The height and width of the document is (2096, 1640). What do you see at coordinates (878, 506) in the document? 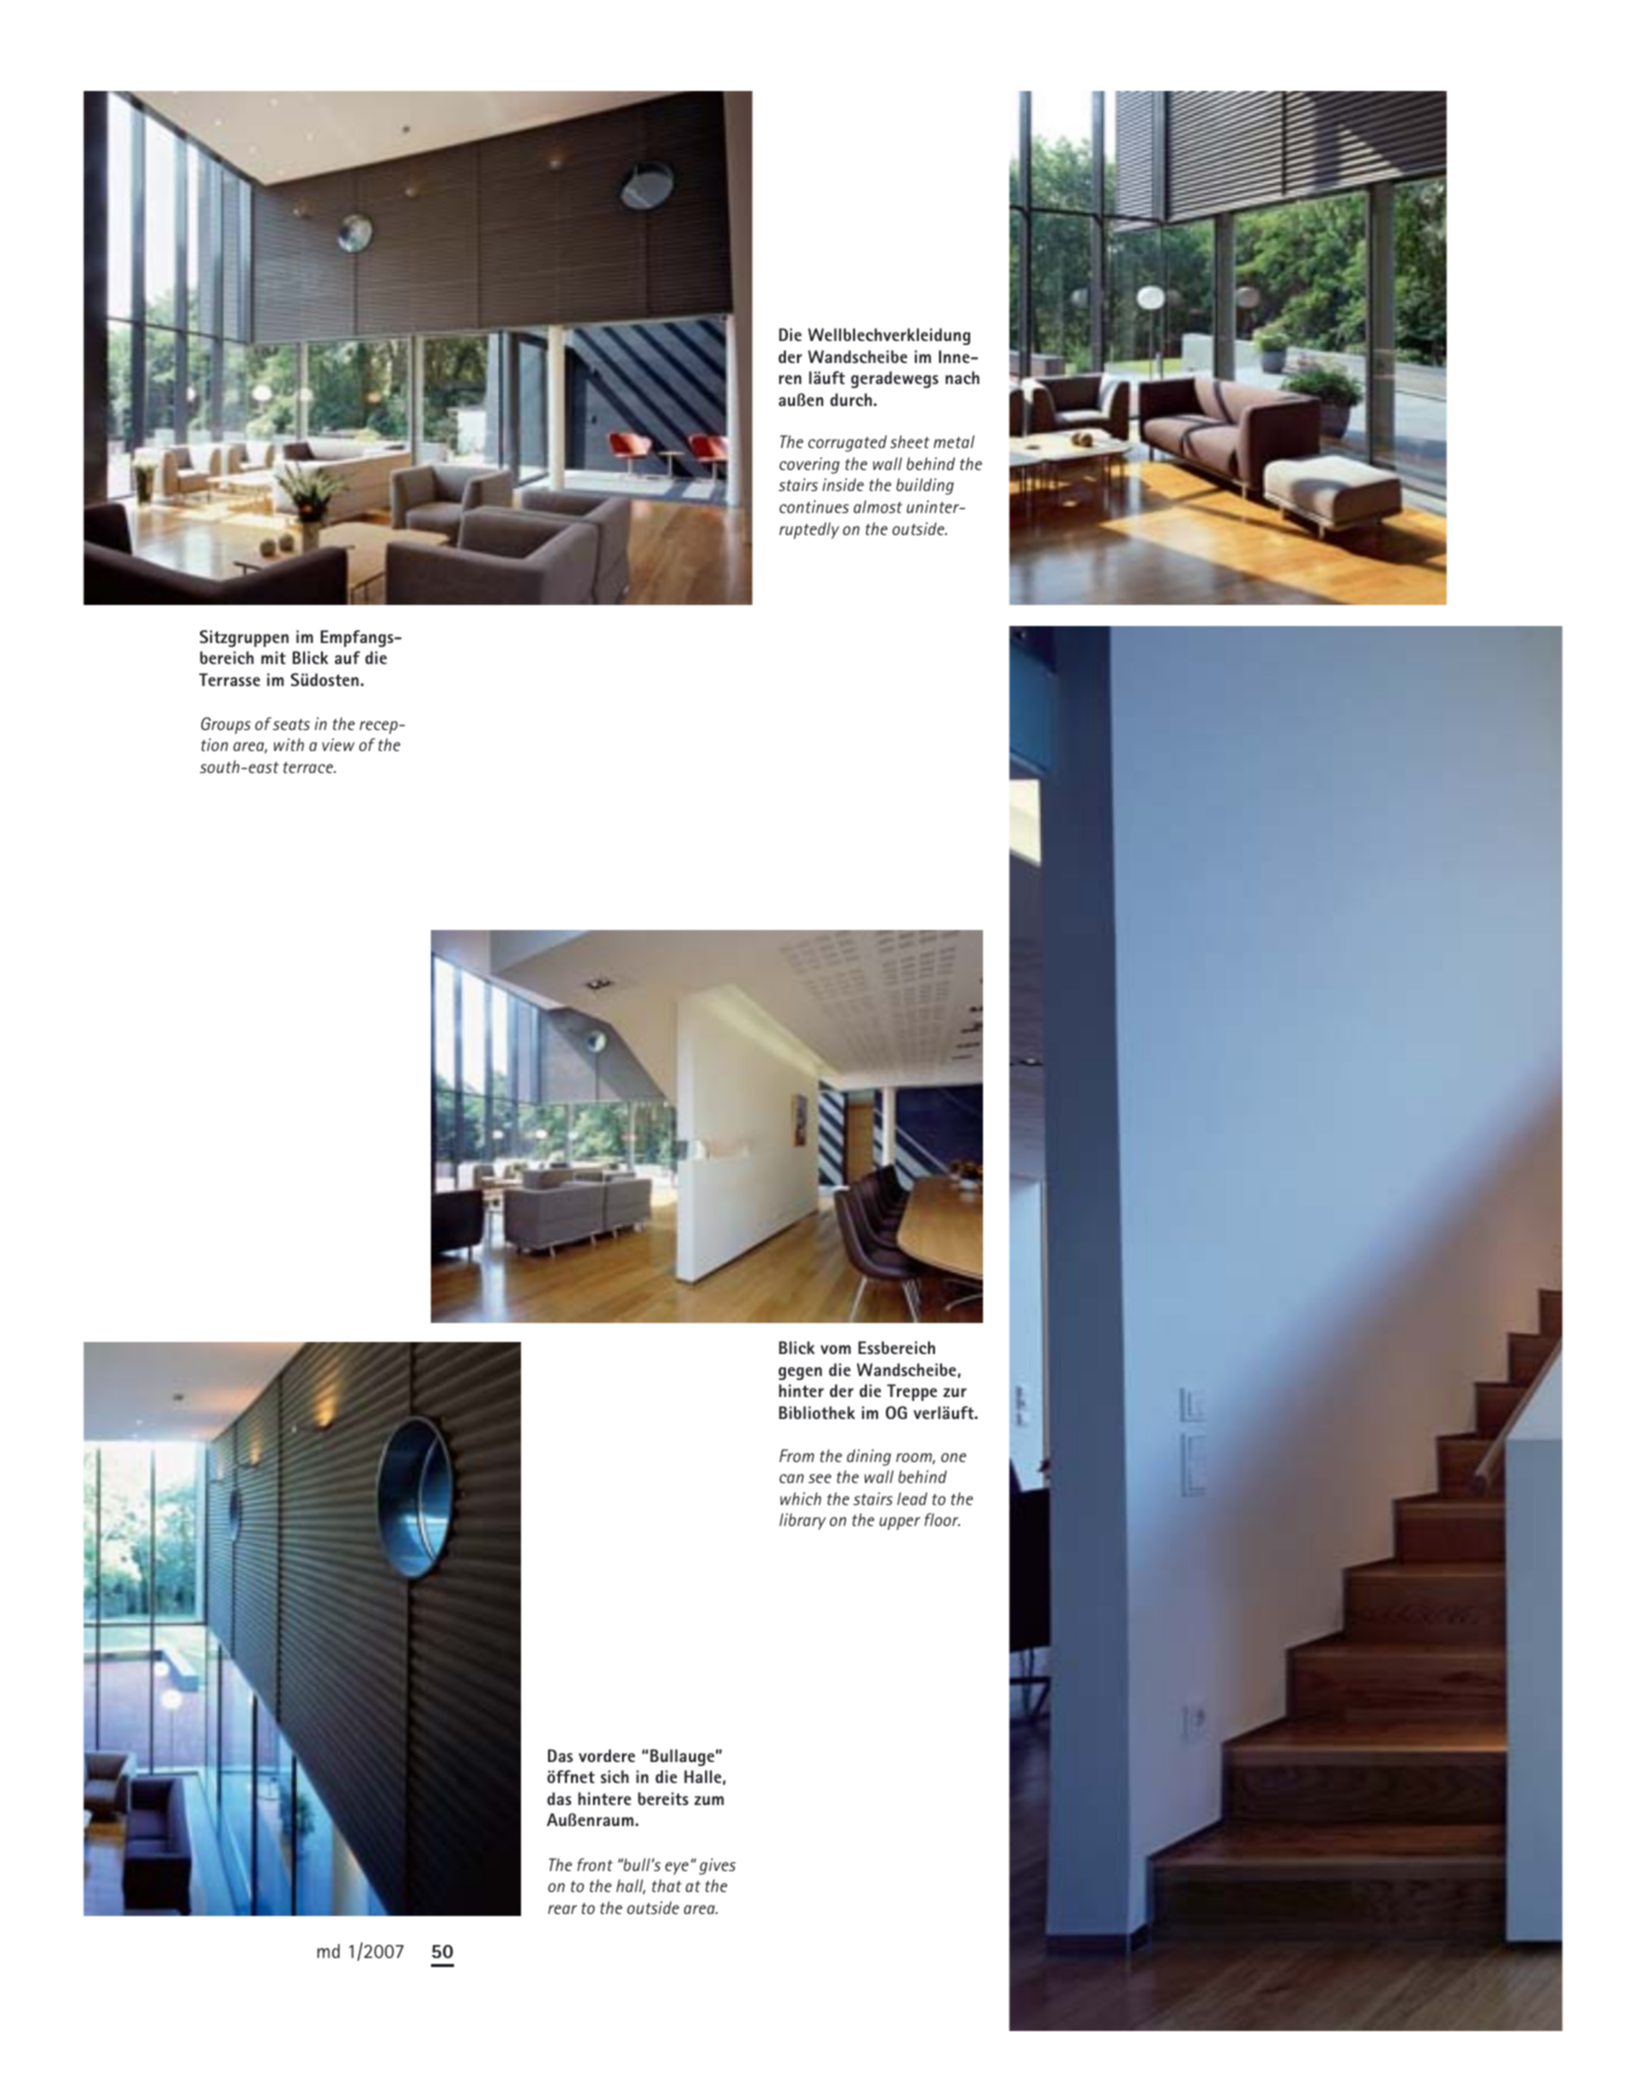
I see `almost` at bounding box center [878, 506].
